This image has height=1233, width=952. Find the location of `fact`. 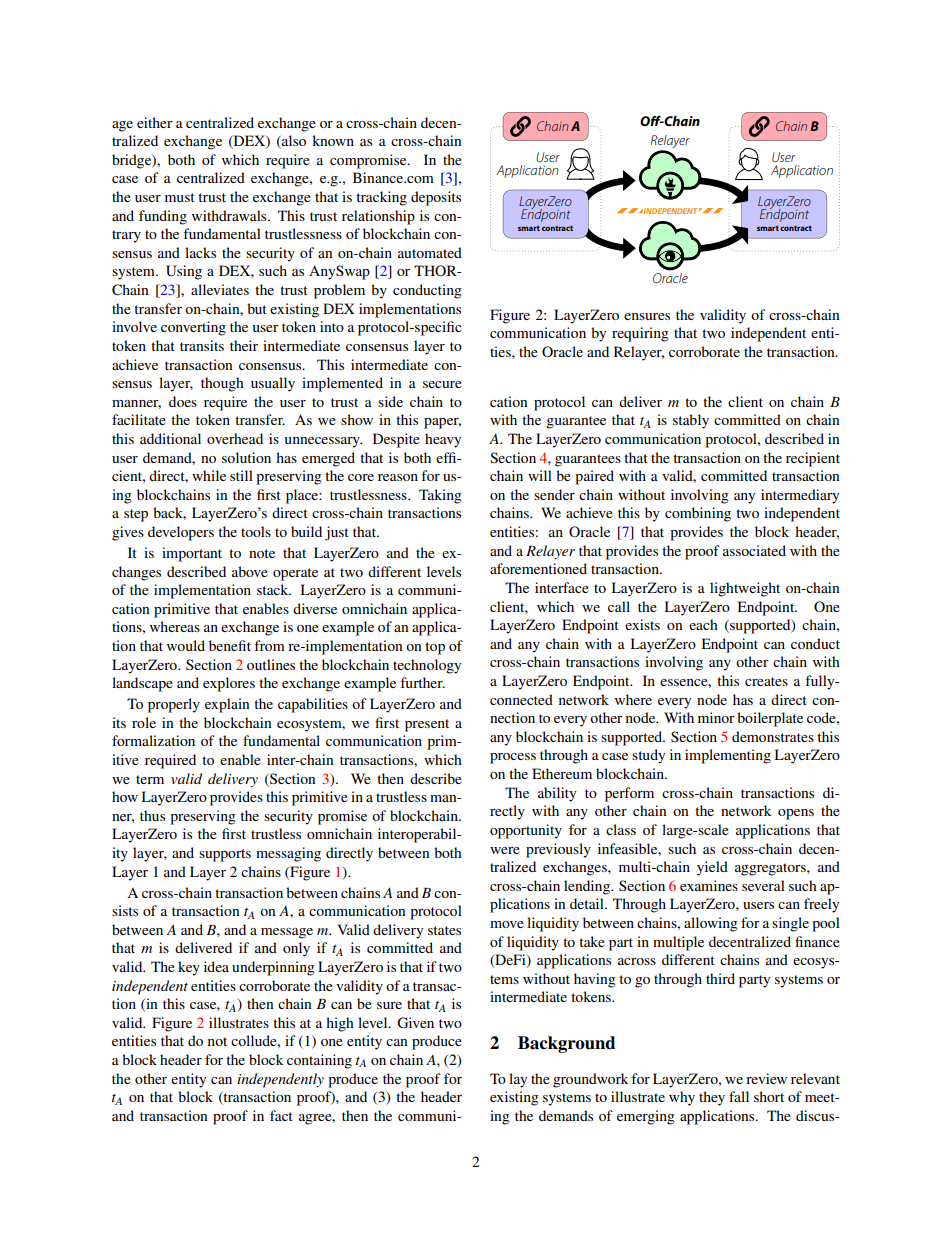

fact is located at coordinates (281, 1115).
